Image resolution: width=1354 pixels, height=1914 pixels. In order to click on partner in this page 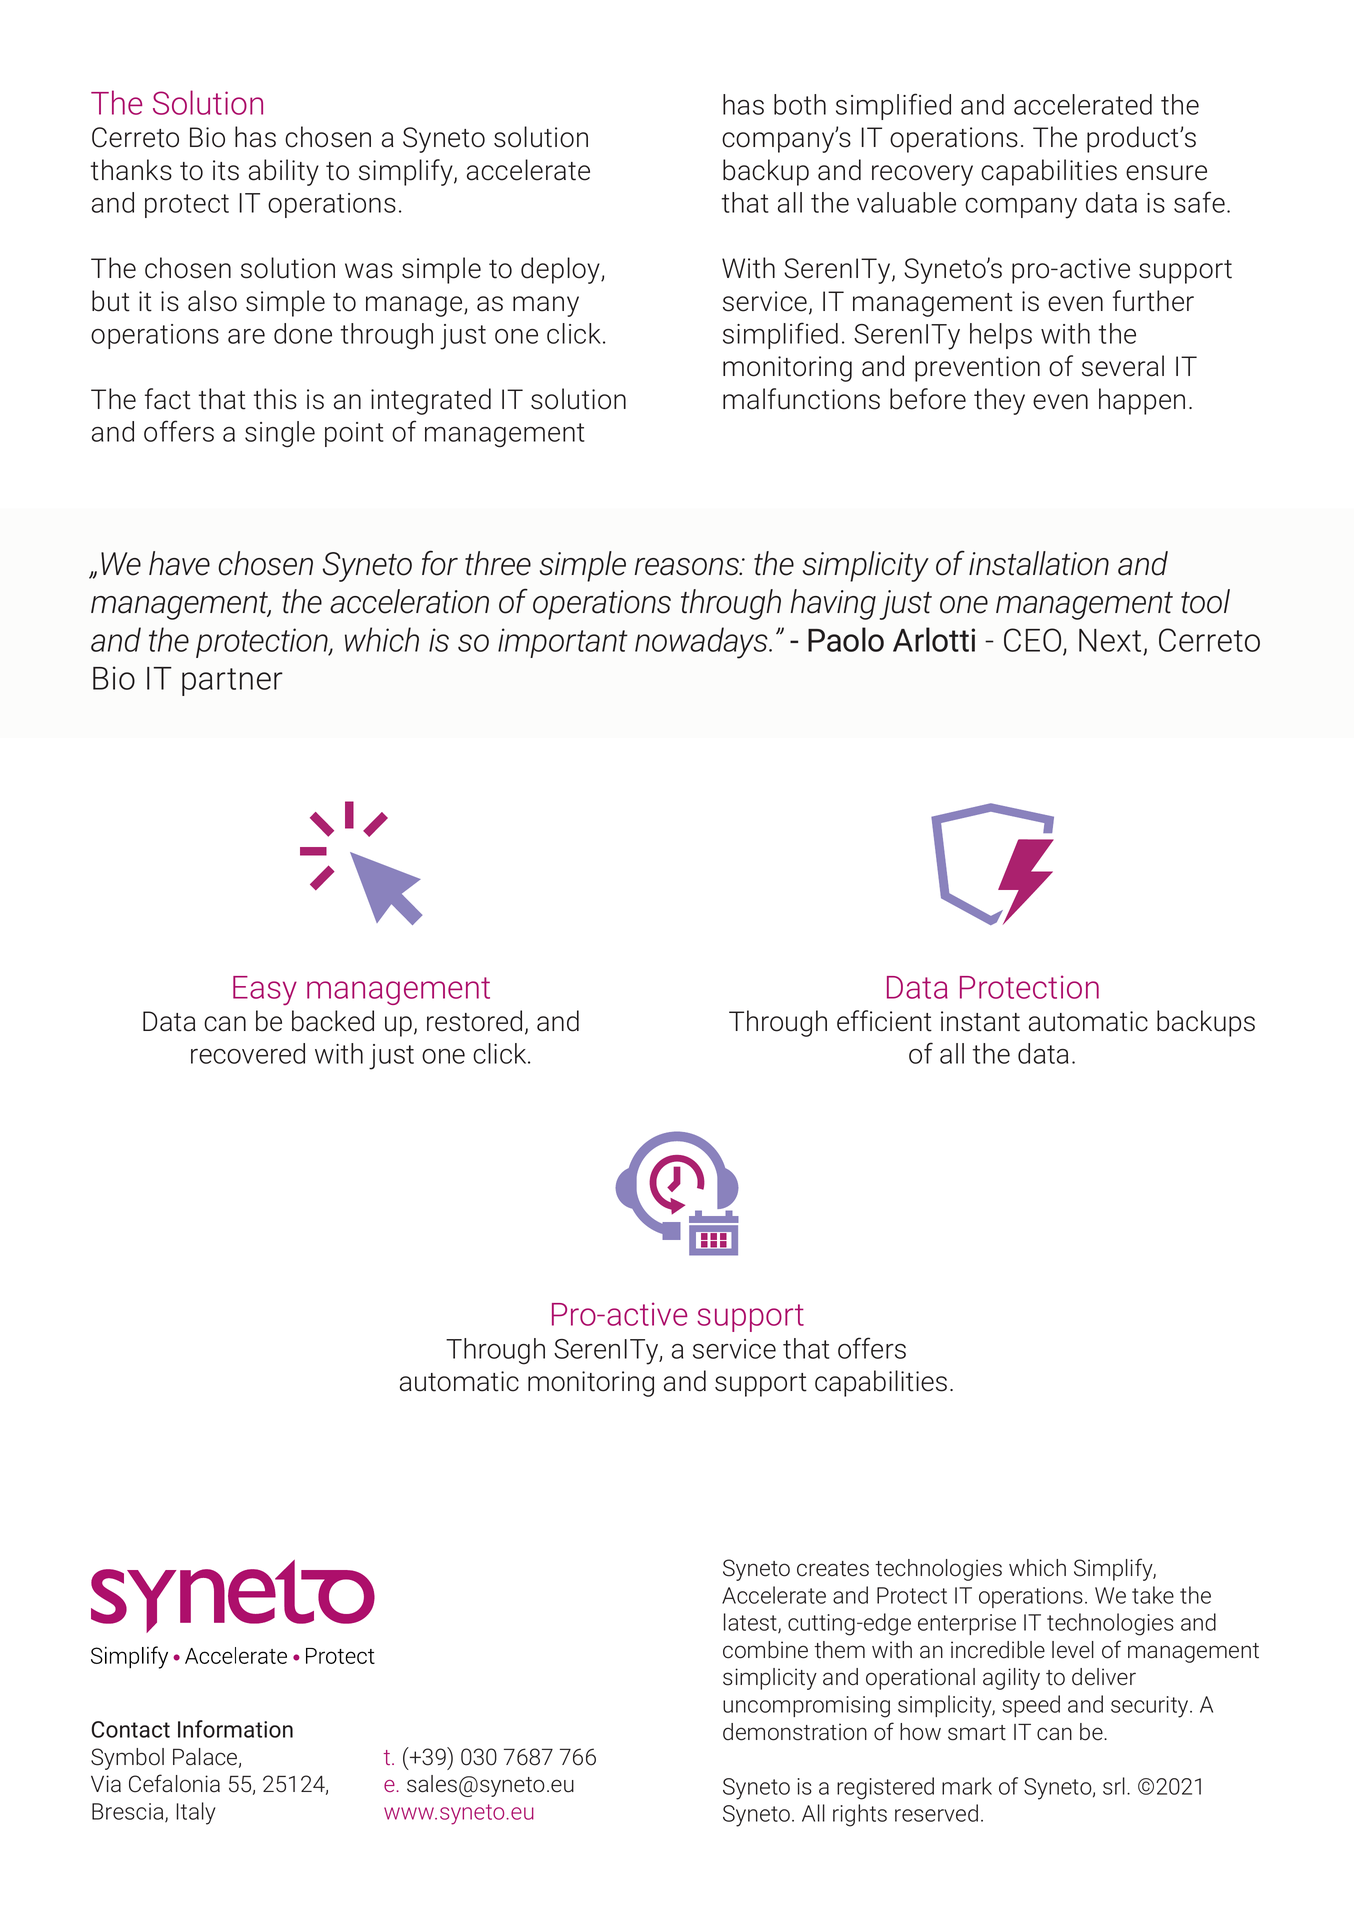, I will do `click(232, 682)`.
